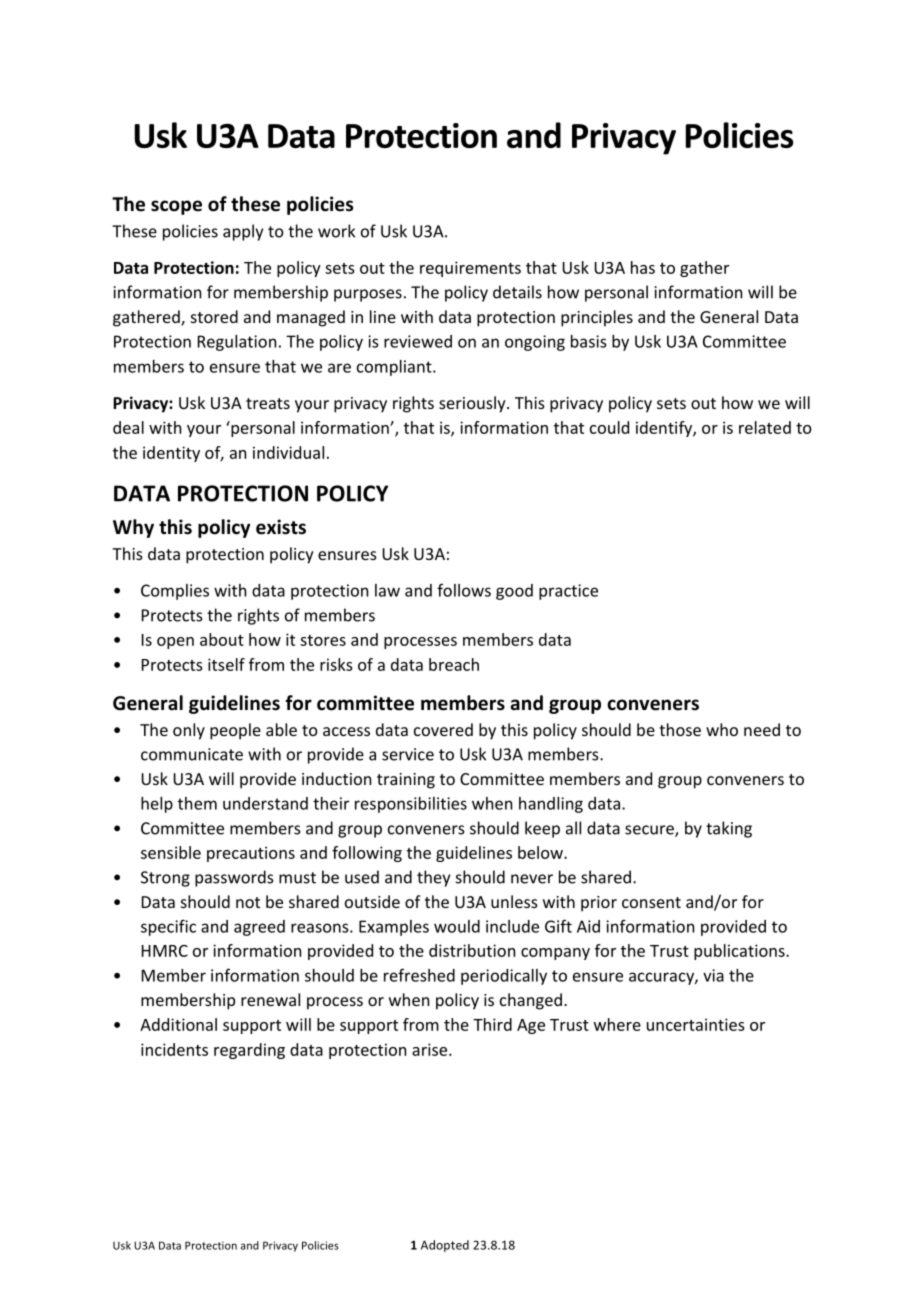  What do you see at coordinates (470, 269) in the page?
I see `requirements` at bounding box center [470, 269].
